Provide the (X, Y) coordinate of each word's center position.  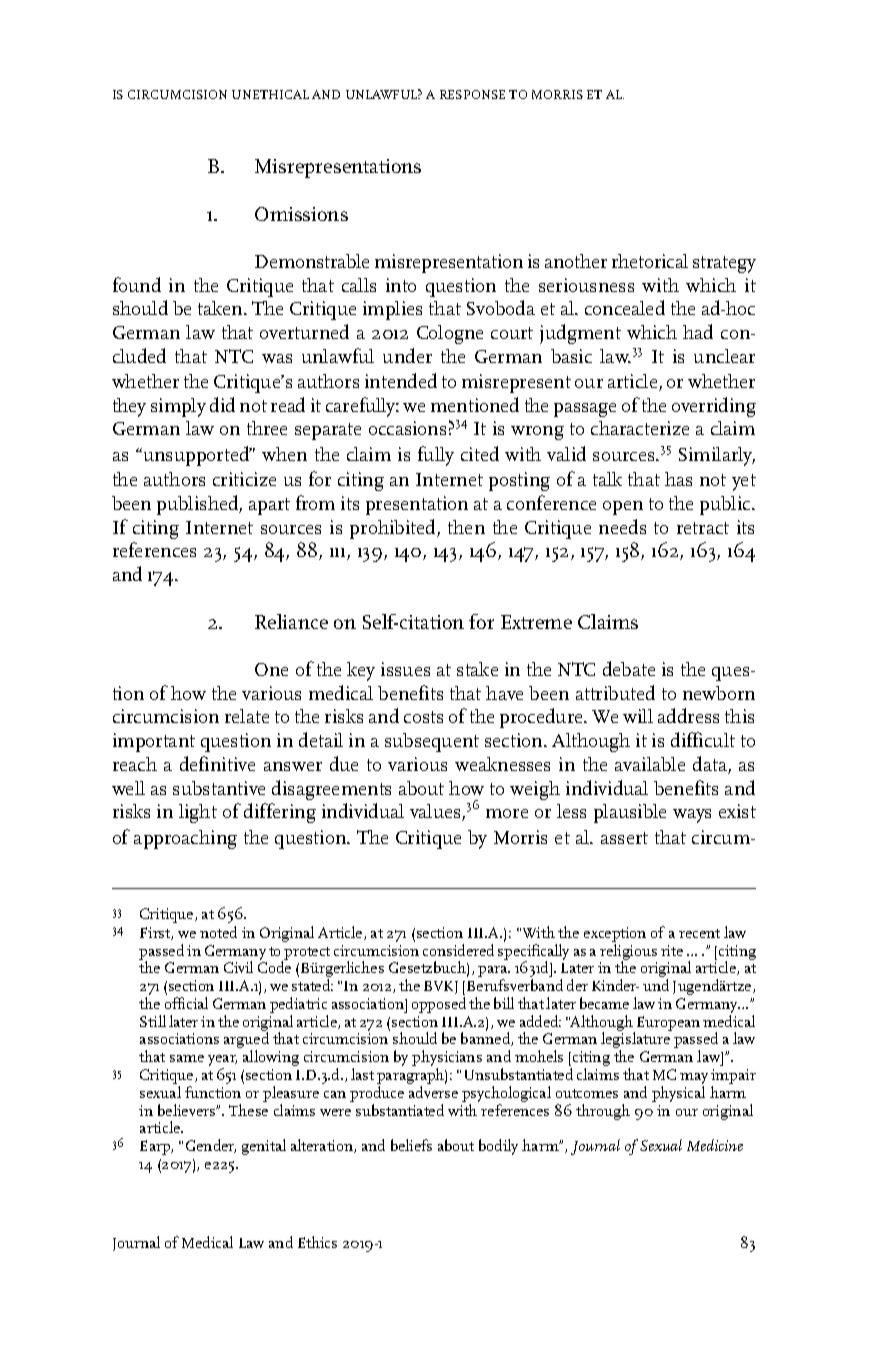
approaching (185, 839)
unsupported (196, 456)
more (507, 813)
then (466, 527)
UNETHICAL (270, 94)
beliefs (411, 1145)
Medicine (715, 1145)
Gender (211, 1146)
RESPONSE (472, 94)
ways (692, 816)
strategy (724, 264)
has (678, 479)
